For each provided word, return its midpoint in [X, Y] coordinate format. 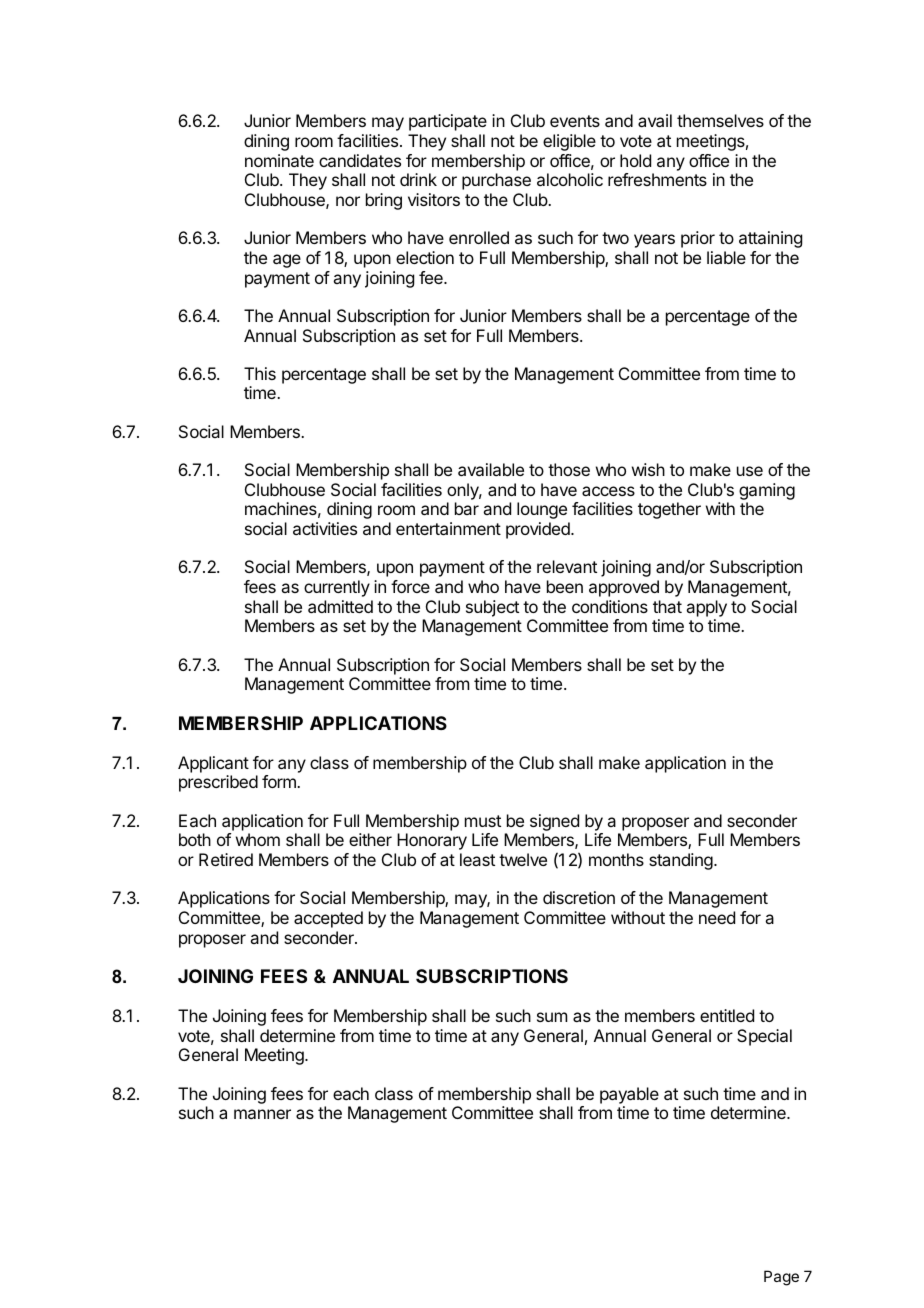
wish [648, 469]
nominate [279, 160]
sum [552, 1017]
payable [629, 1095]
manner [262, 1114]
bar [467, 508]
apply [706, 608]
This [260, 373]
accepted [328, 919]
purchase [496, 181]
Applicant [213, 764]
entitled [727, 1015]
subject [492, 608]
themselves [720, 120]
